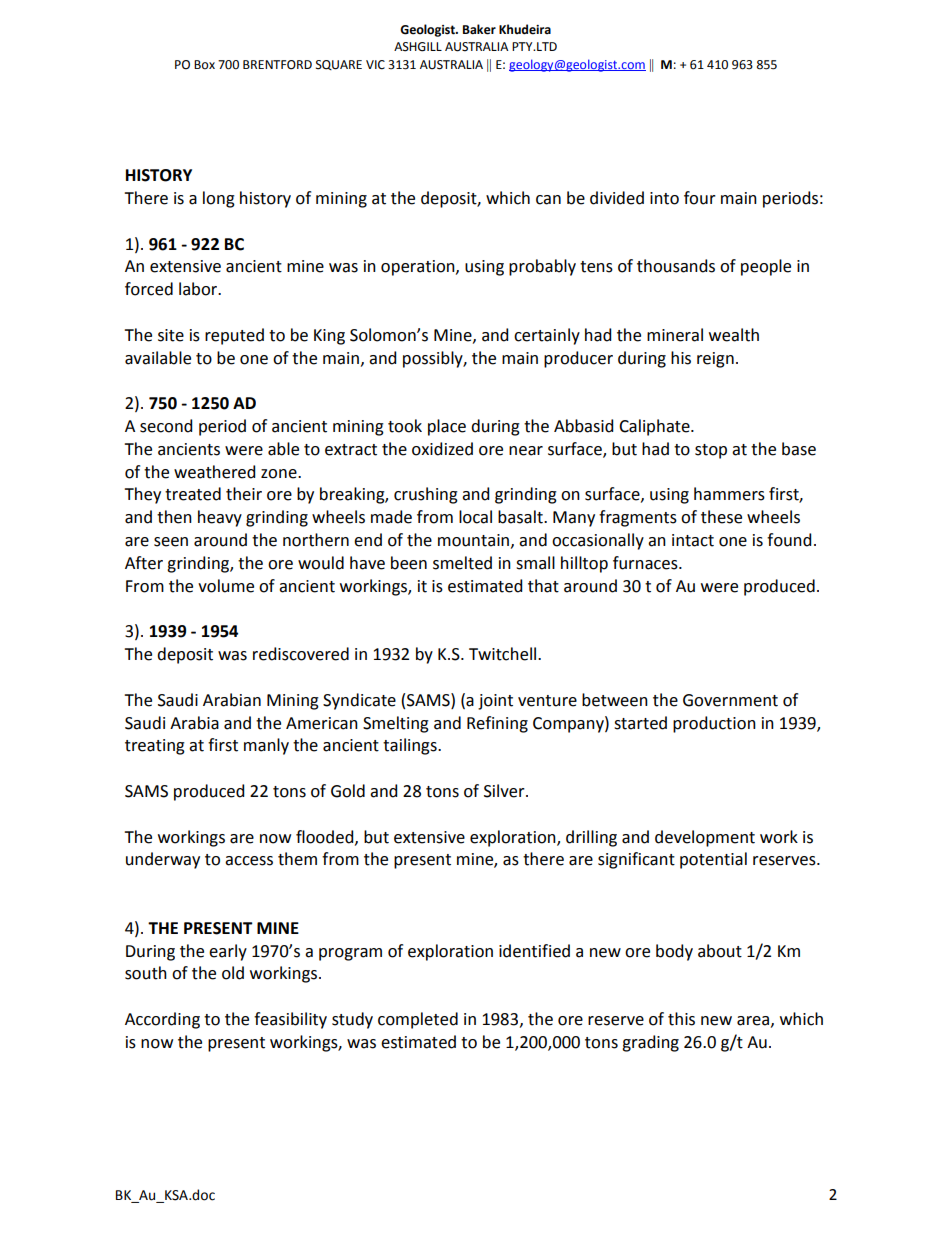 Image resolution: width=952 pixels, height=1233 pixels. I want to click on completed, so click(418, 1020).
